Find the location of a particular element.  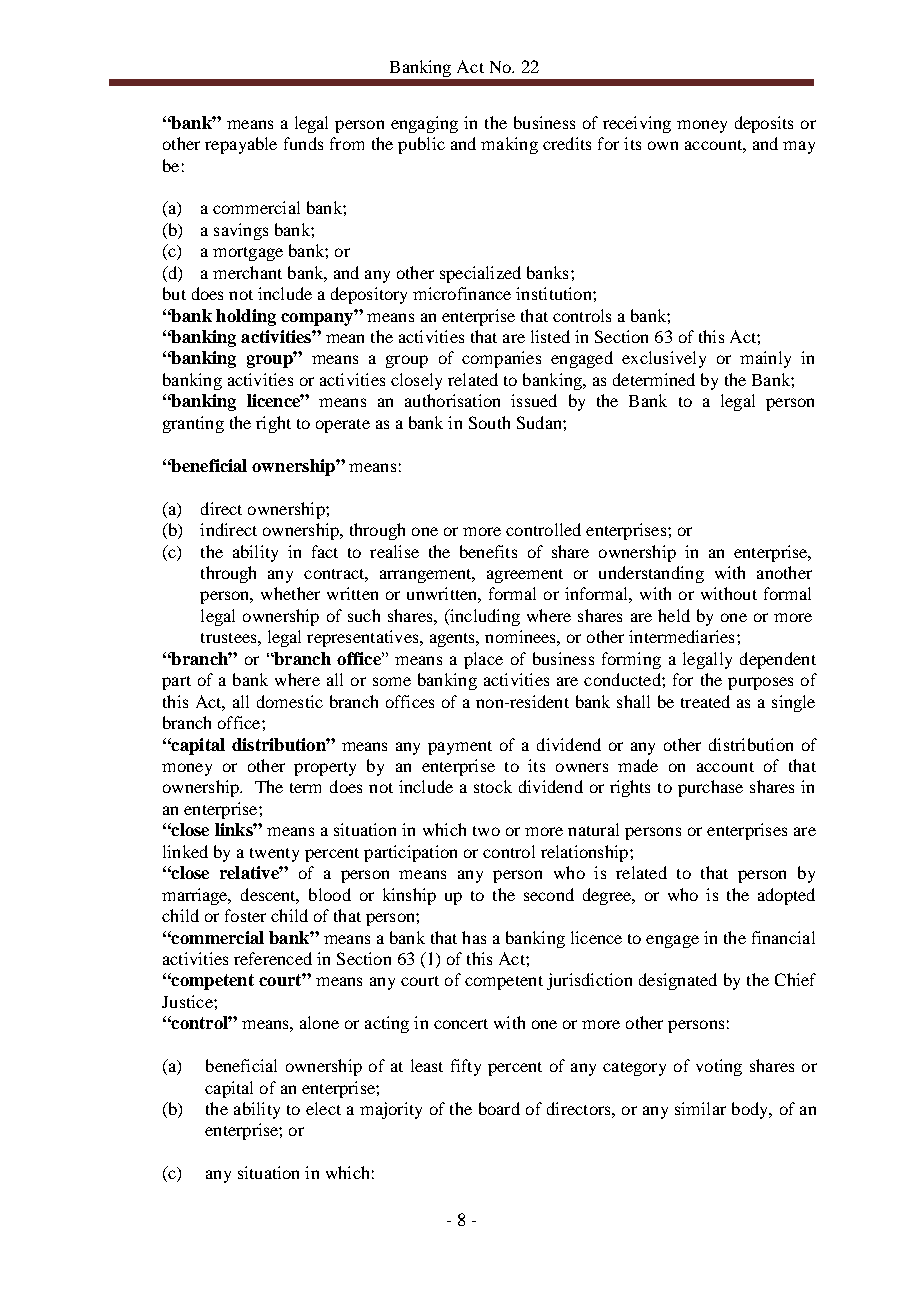

including is located at coordinates (484, 617).
